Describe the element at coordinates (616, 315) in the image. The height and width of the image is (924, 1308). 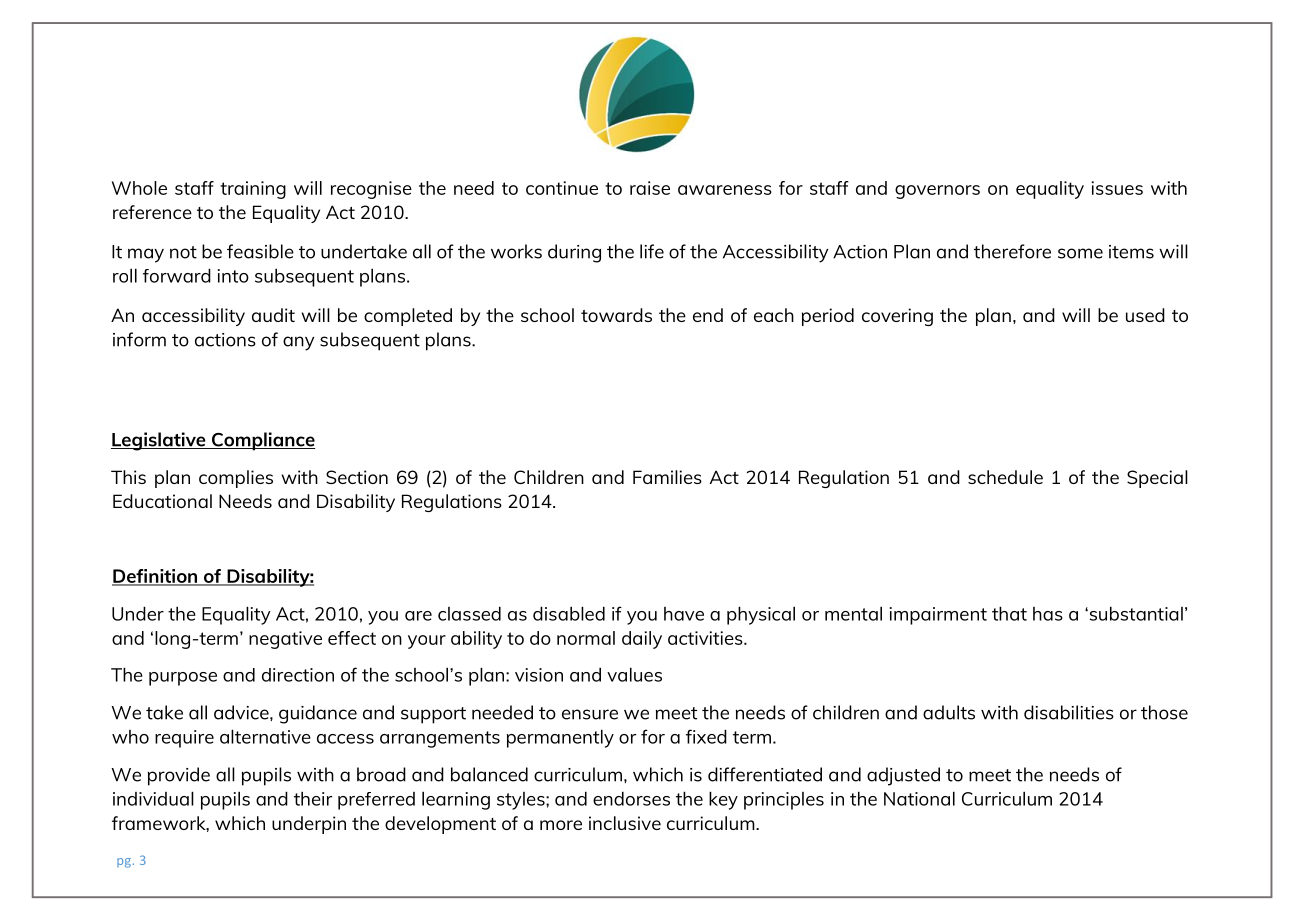
I see `towards` at that location.
